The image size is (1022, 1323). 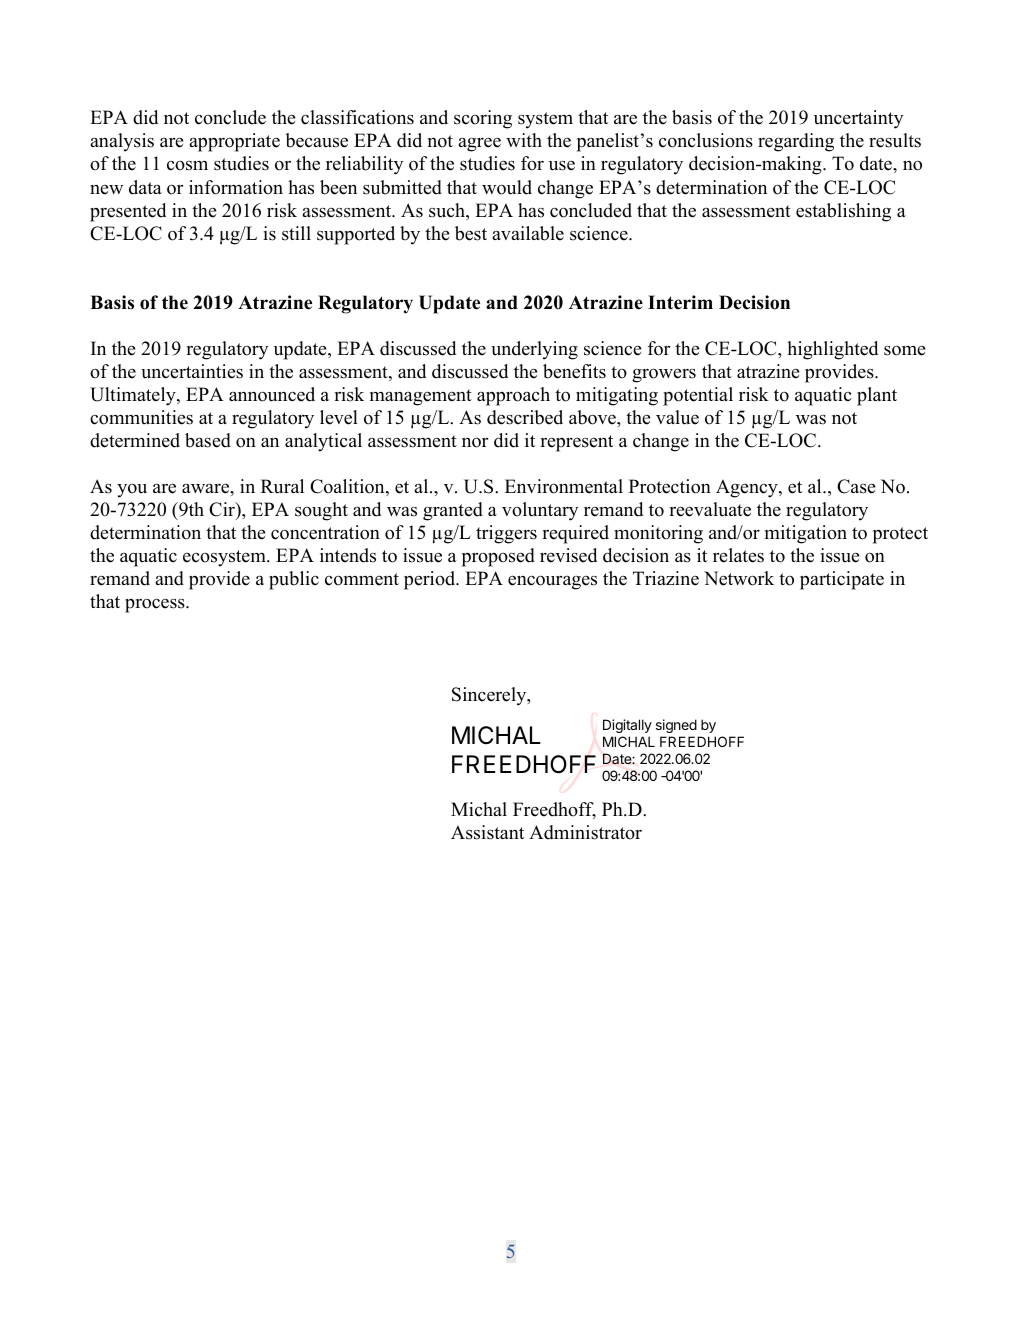 What do you see at coordinates (796, 142) in the image?
I see `regarding` at bounding box center [796, 142].
